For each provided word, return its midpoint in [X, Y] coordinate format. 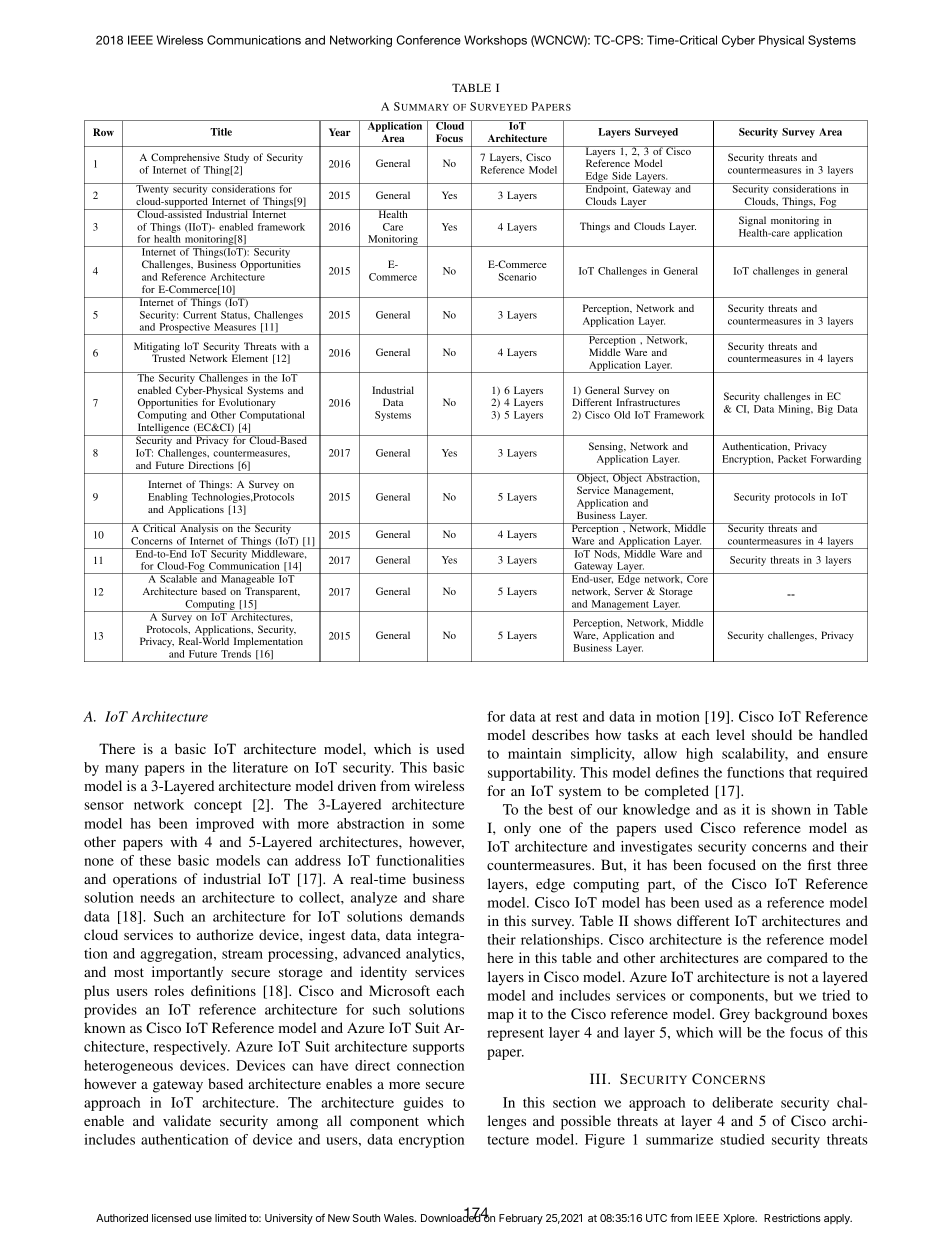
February [521, 1219]
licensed [171, 1218]
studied [742, 1139]
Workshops [495, 41]
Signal [752, 221]
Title [221, 132]
